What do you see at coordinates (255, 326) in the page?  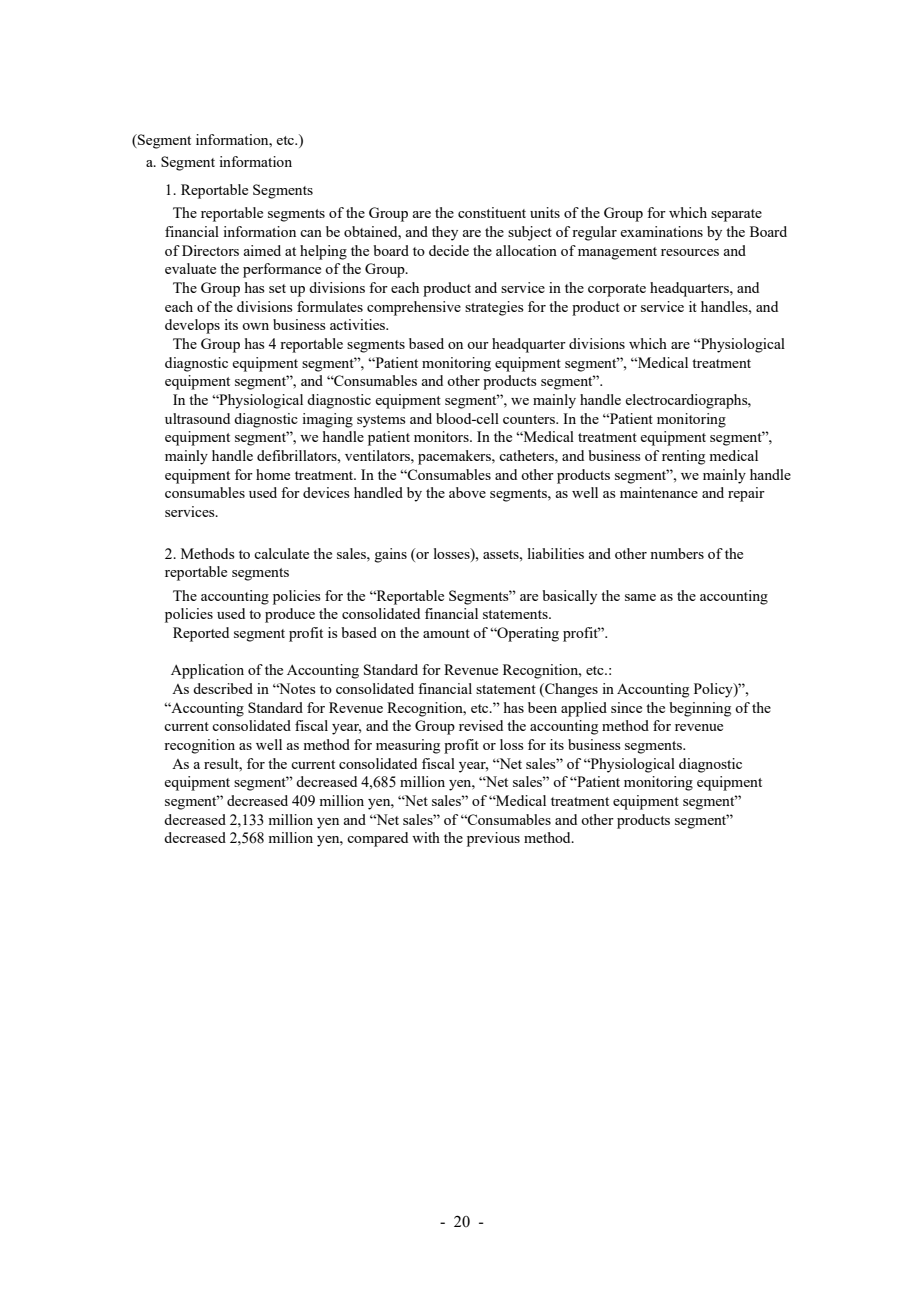 I see `own` at bounding box center [255, 326].
